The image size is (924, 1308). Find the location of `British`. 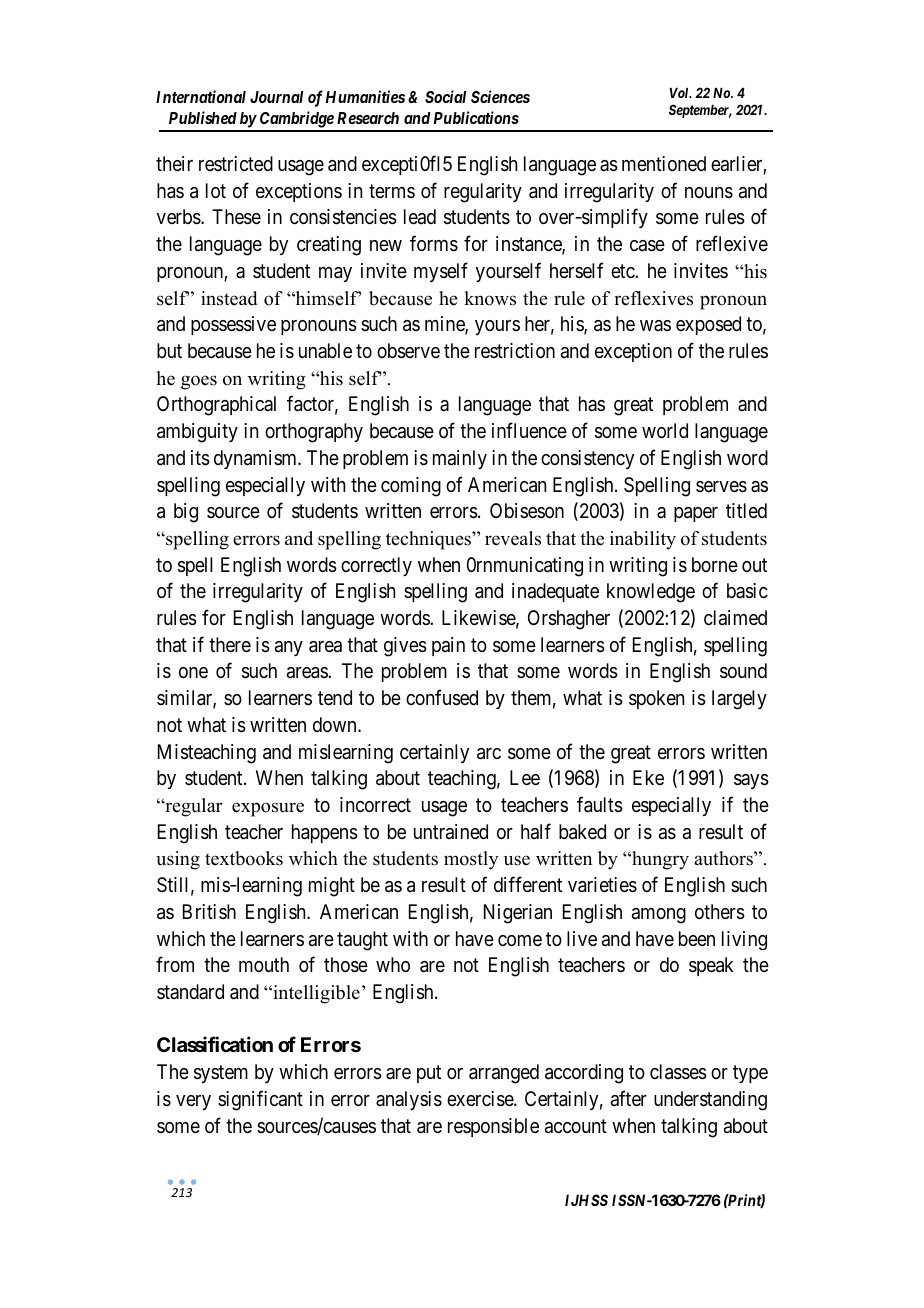

British is located at coordinates (209, 911).
